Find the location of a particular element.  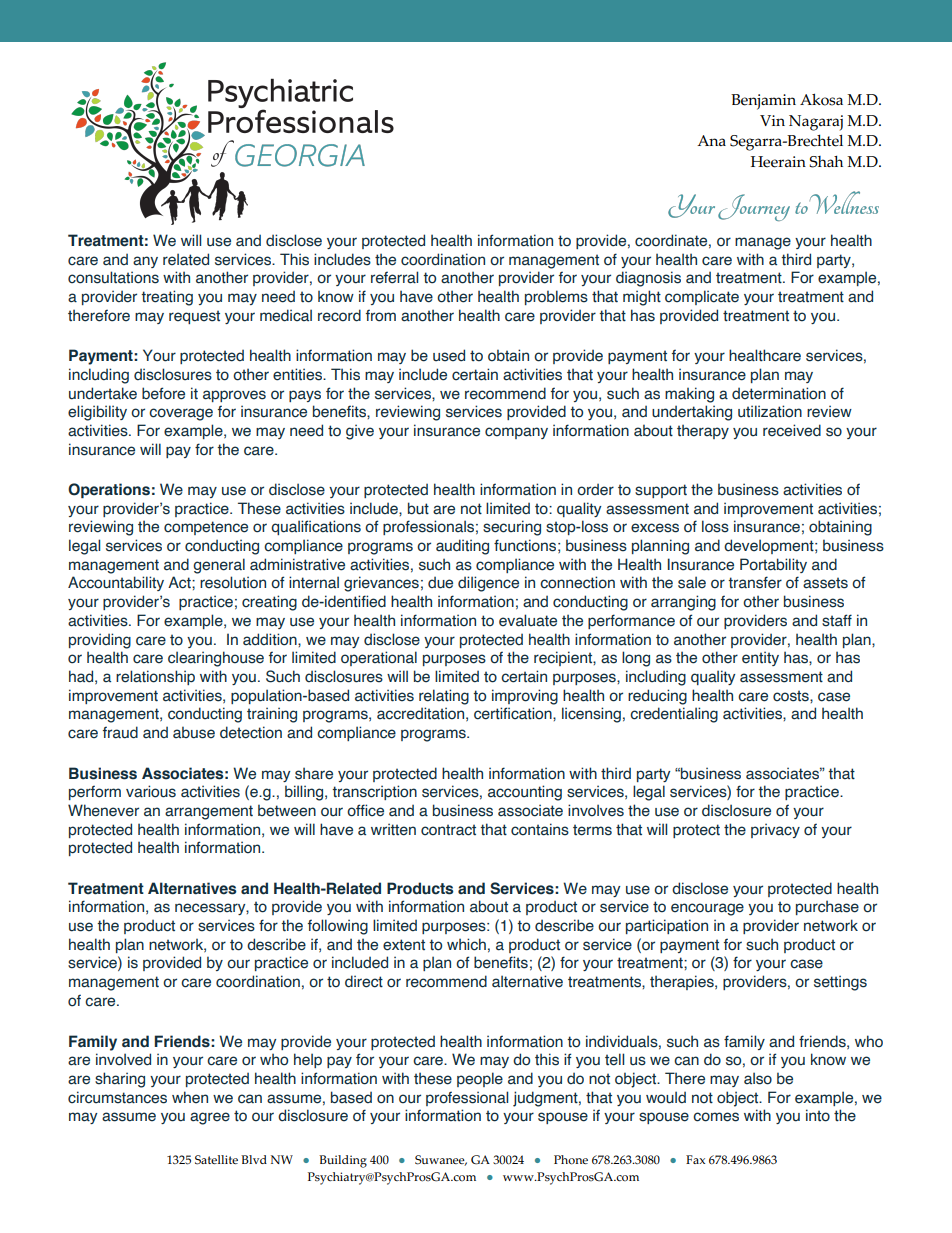

agree is located at coordinates (210, 1118).
